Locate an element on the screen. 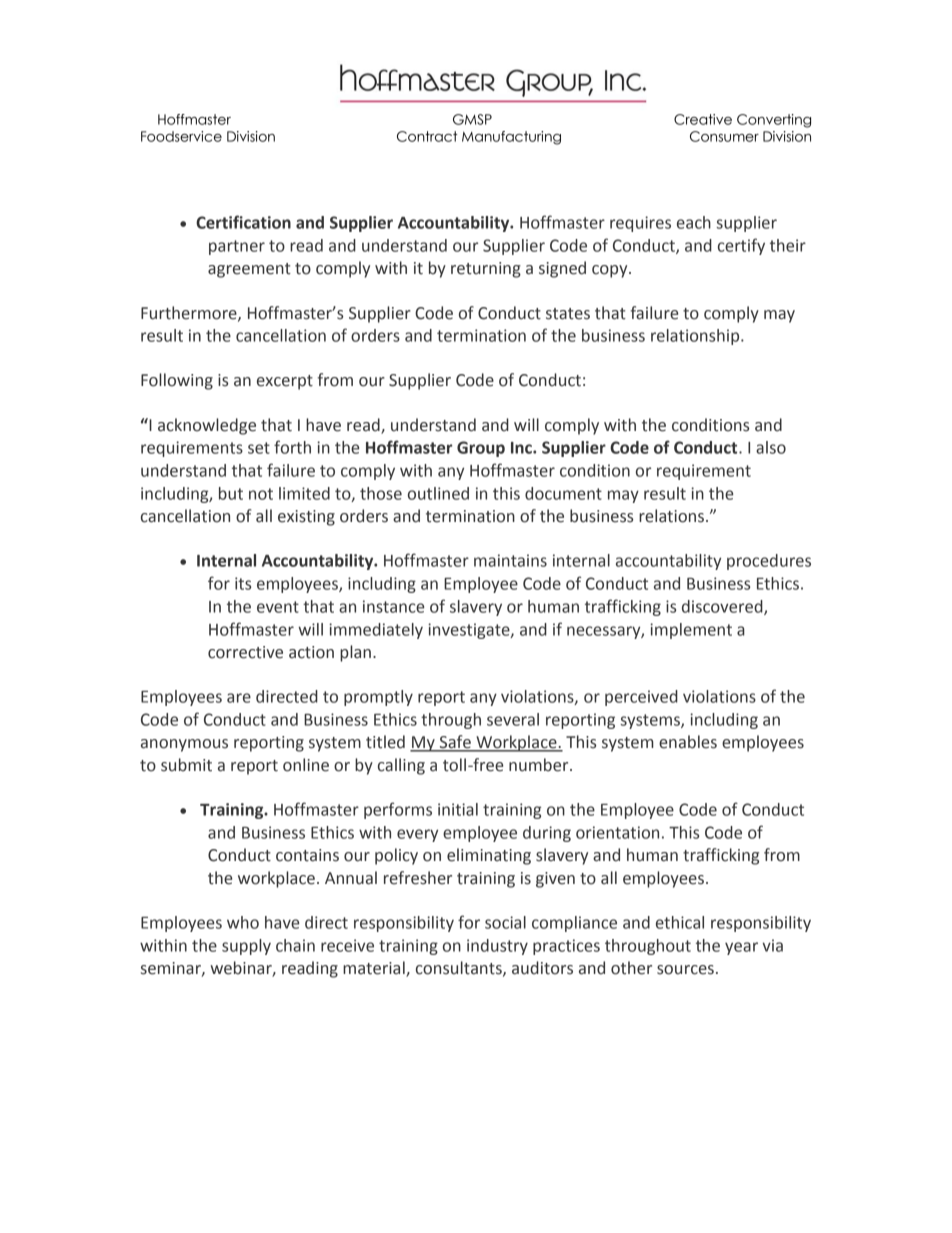 The width and height of the screenshot is (952, 1233). investigate is located at coordinates (470, 631).
